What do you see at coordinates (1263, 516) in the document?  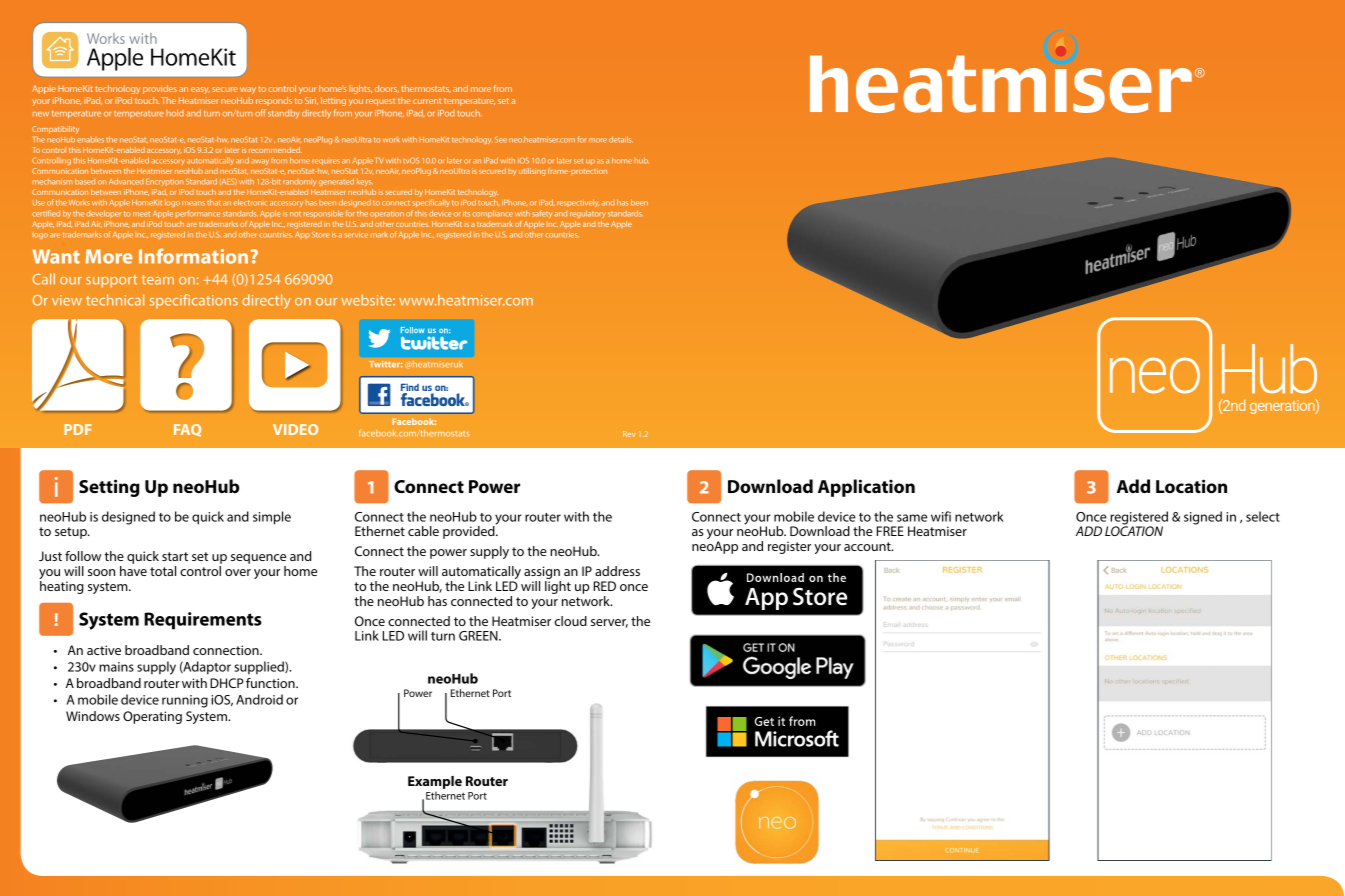 I see `select` at bounding box center [1263, 516].
